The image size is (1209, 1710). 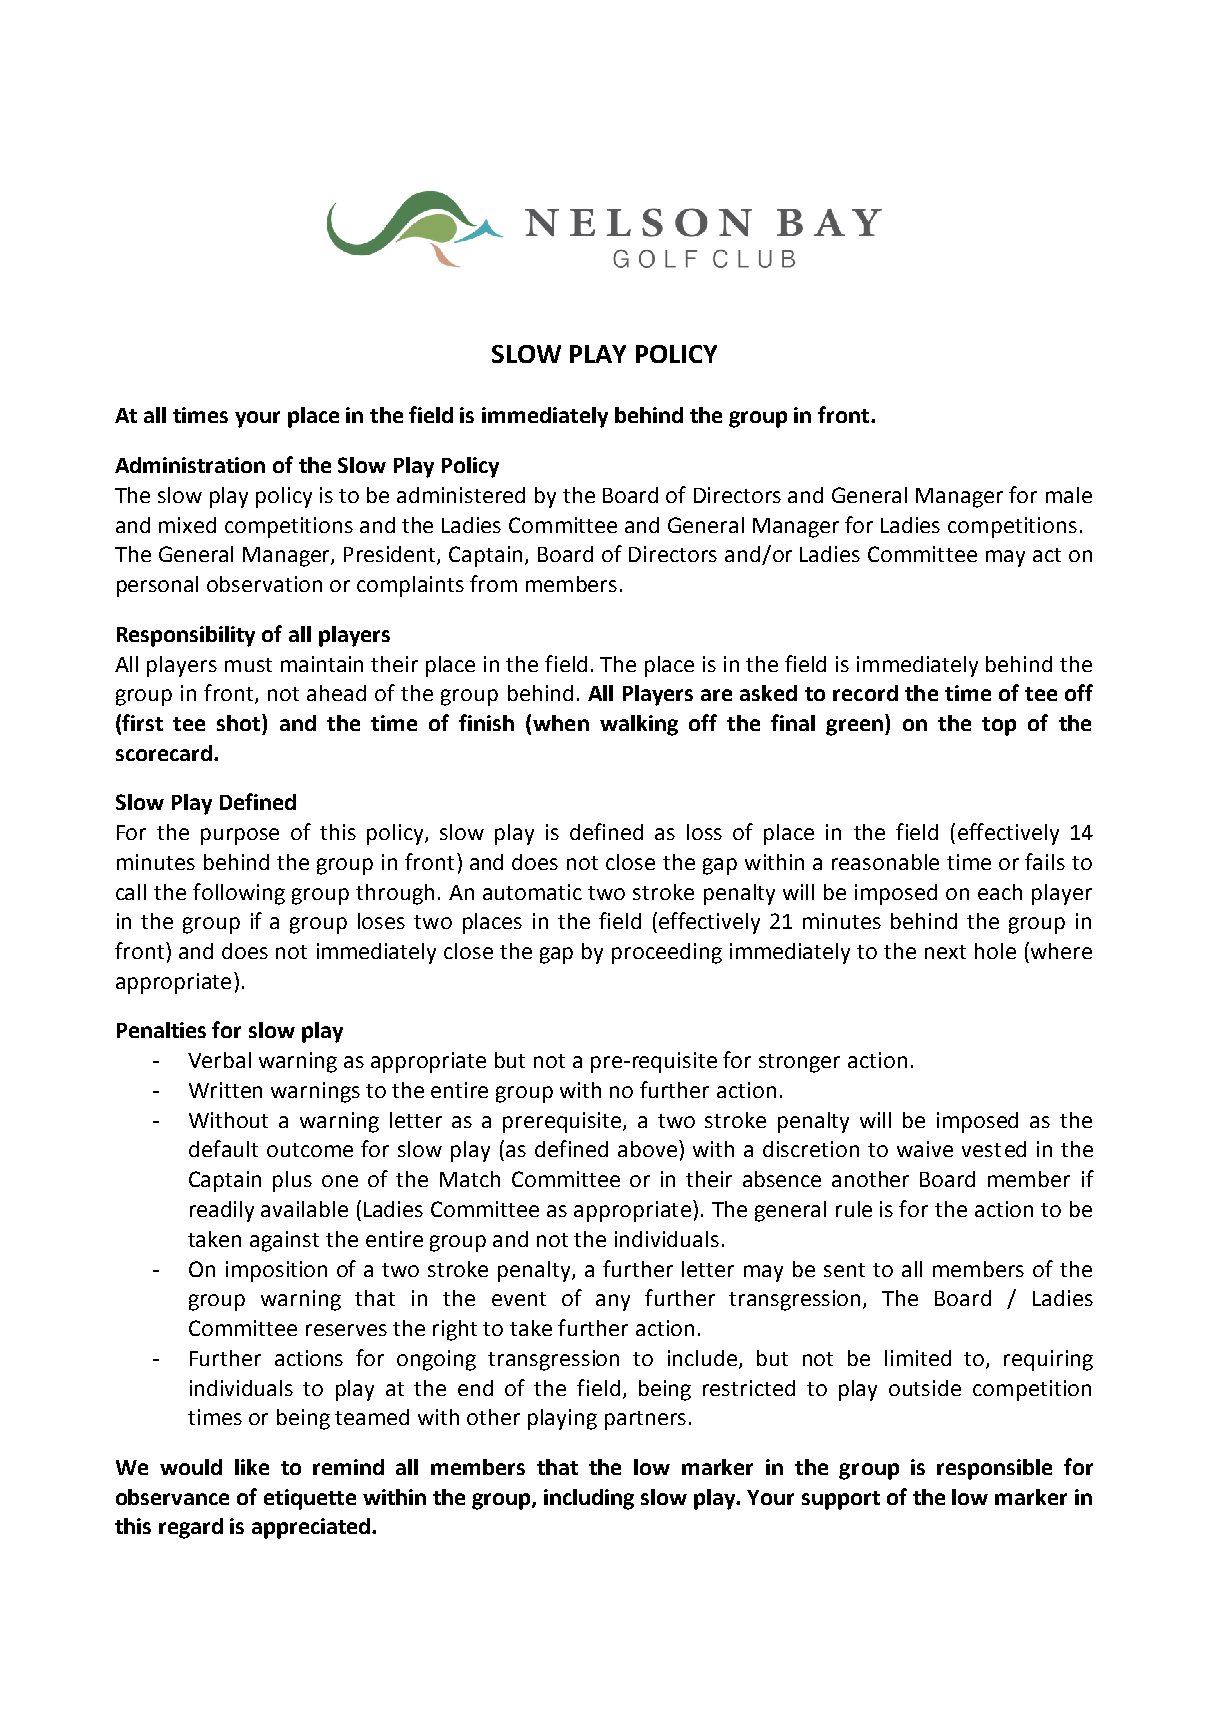 I want to click on reasonable, so click(x=885, y=862).
